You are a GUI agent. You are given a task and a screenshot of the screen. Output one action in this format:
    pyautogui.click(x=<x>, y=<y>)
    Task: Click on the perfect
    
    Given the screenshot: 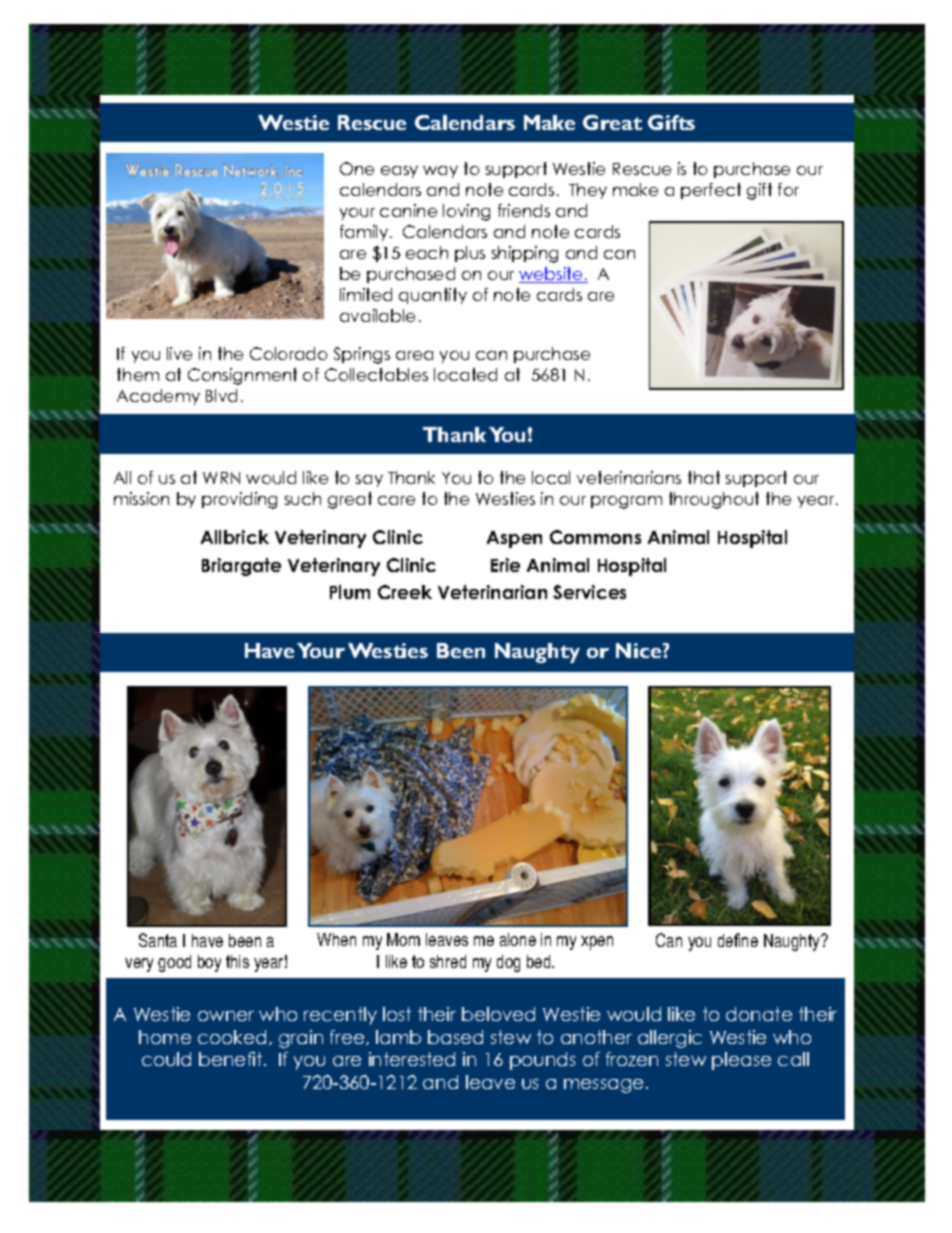 What is the action you would take?
    pyautogui.click(x=711, y=191)
